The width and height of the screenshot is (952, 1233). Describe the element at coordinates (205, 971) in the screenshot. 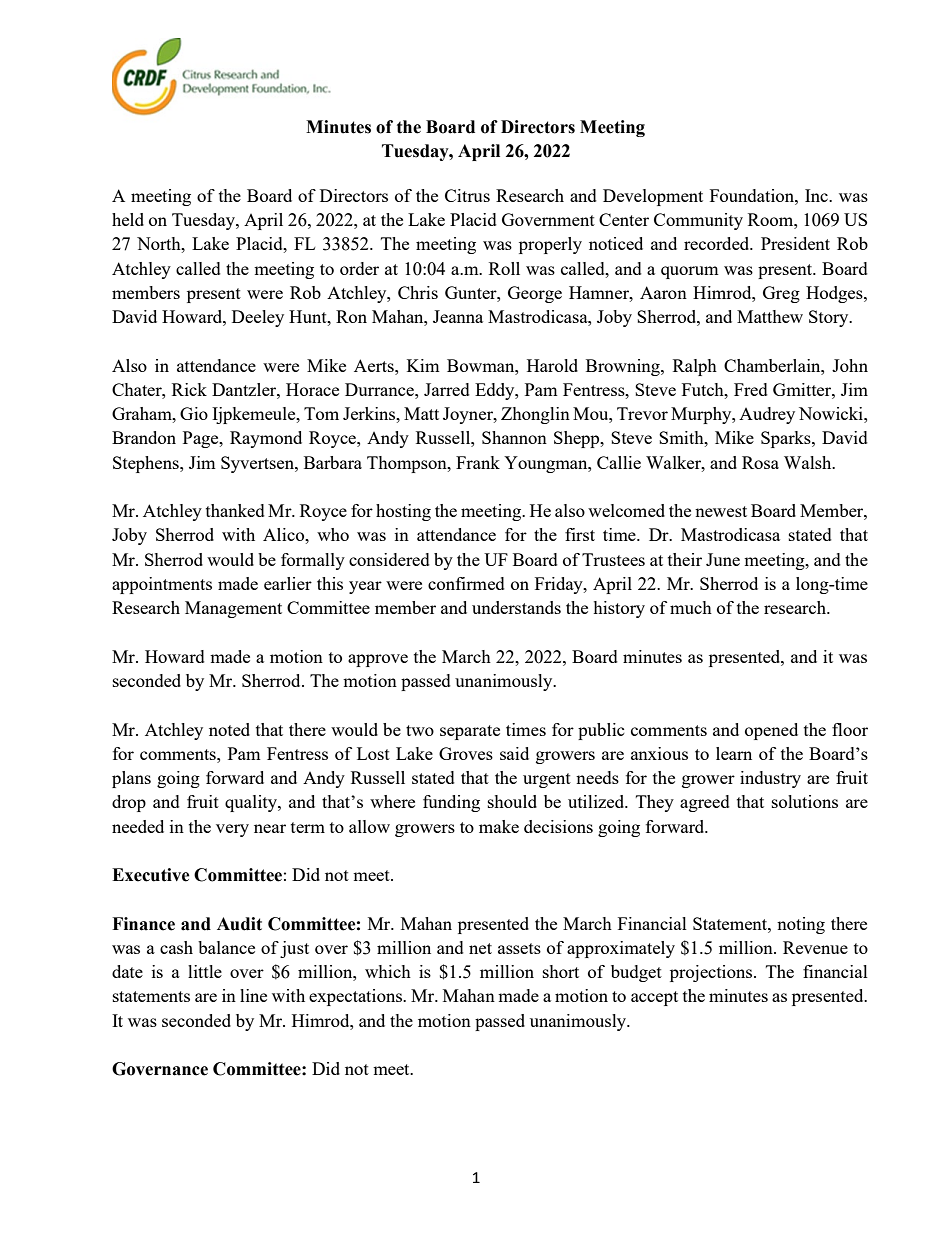

I see `little` at that location.
